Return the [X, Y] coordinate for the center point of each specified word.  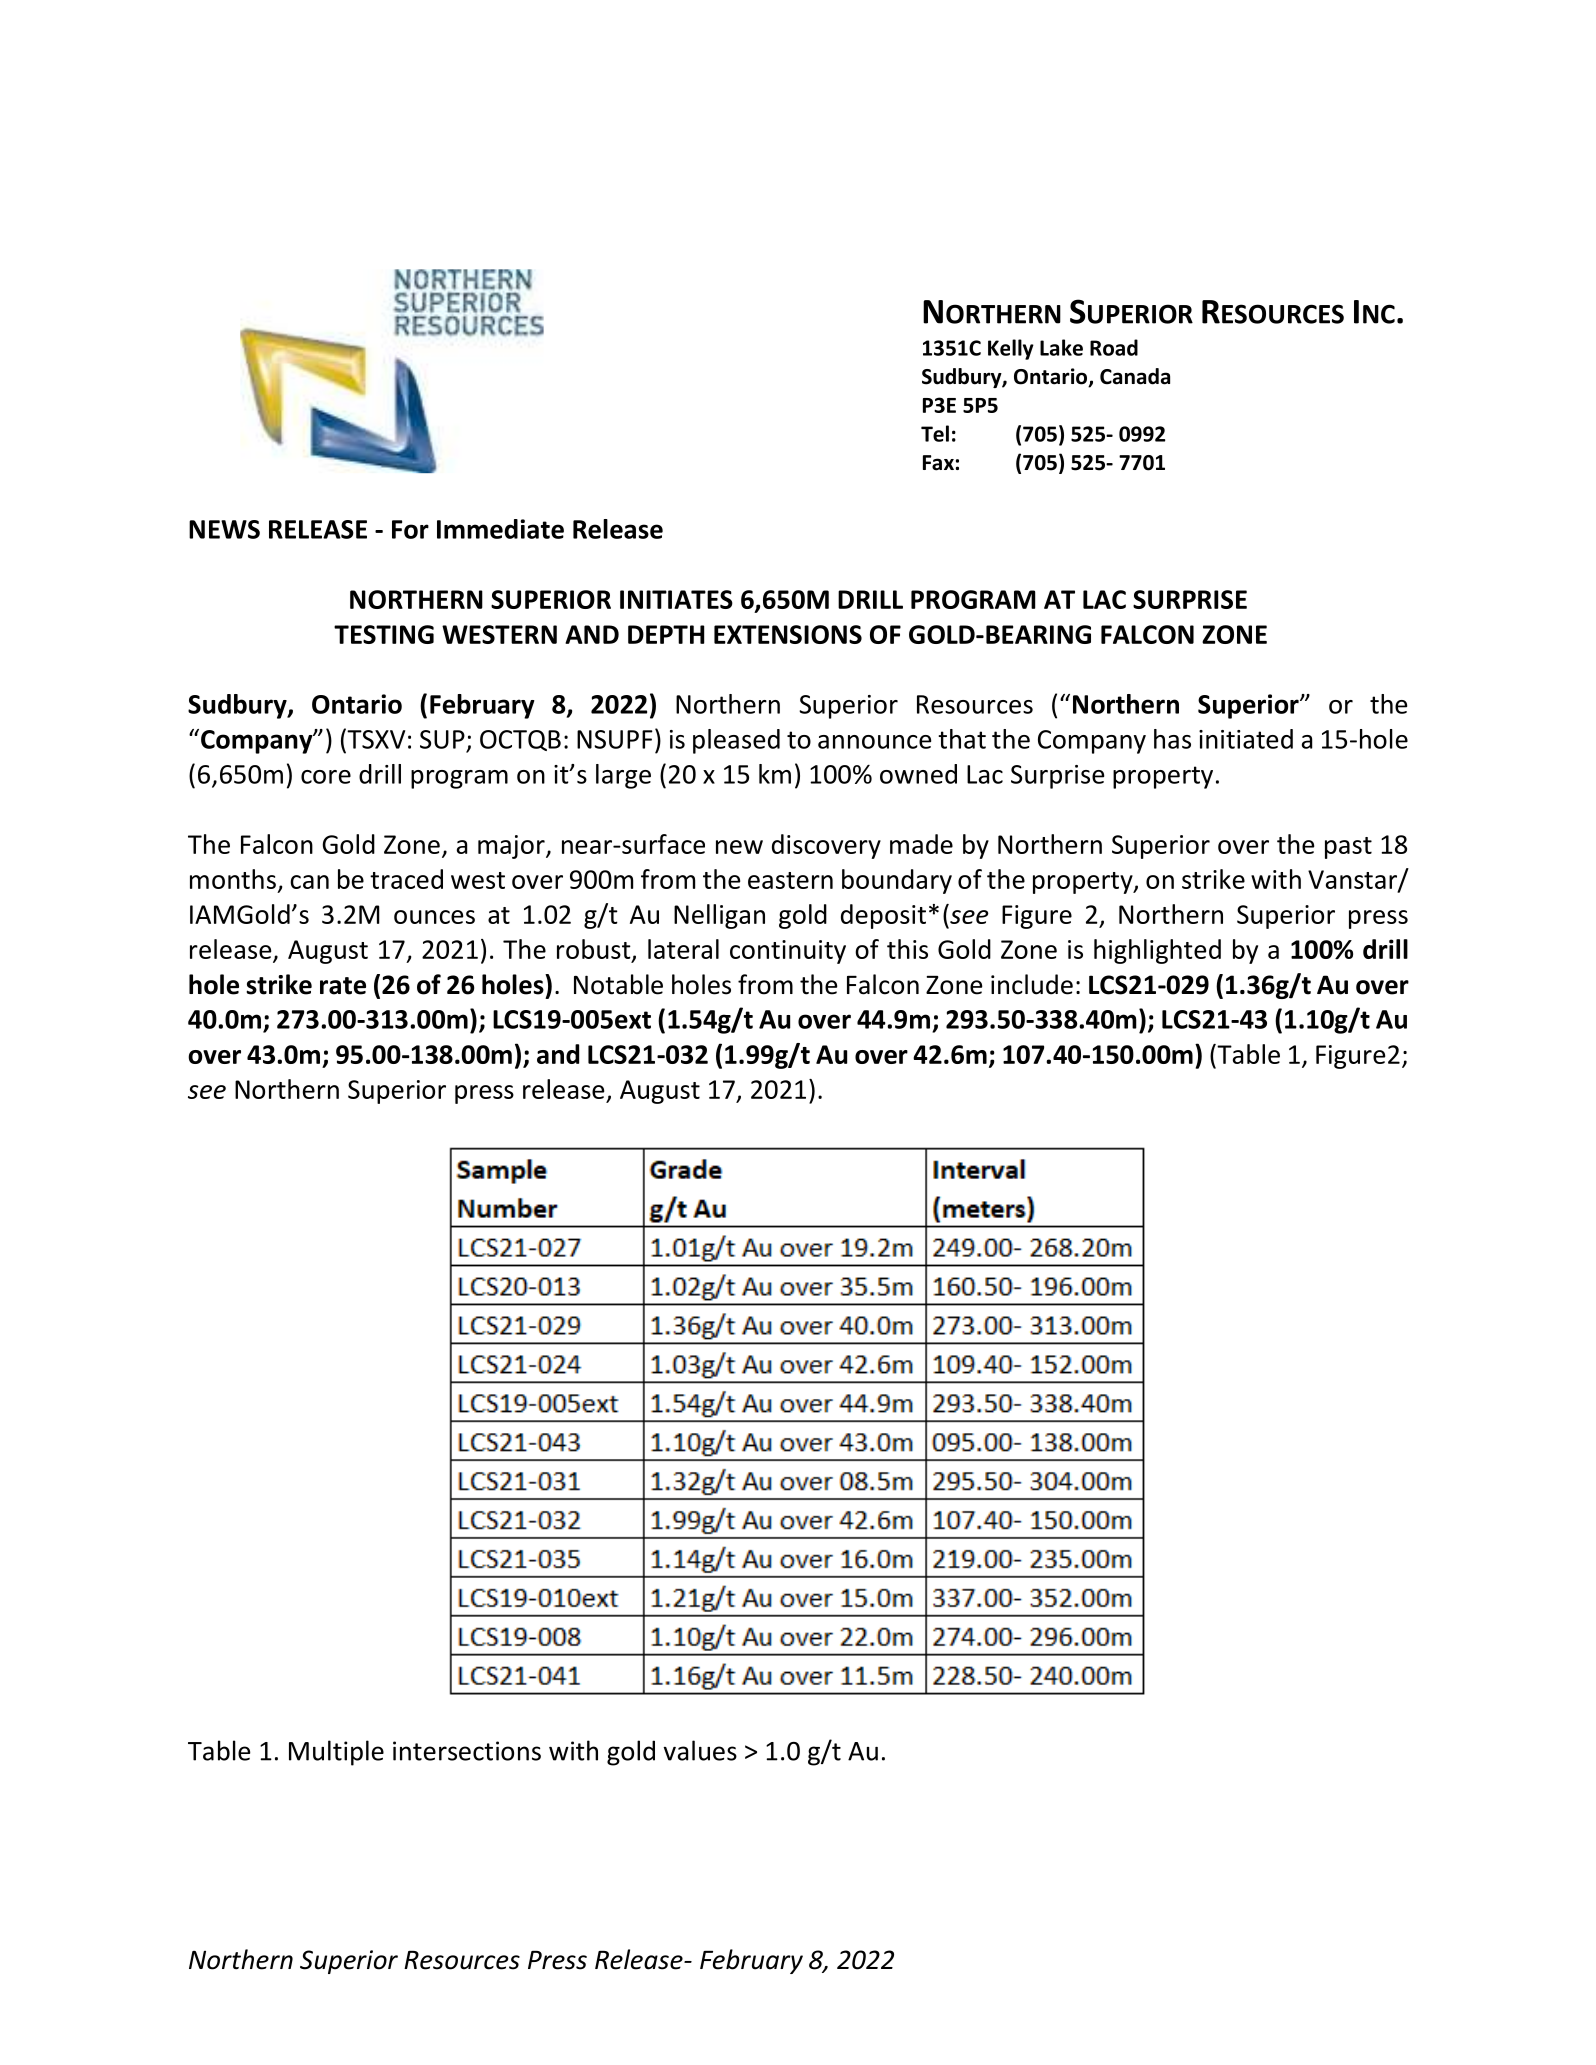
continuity [788, 952]
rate [343, 986]
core [326, 777]
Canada [1135, 376]
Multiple [336, 1753]
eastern [790, 880]
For [410, 529]
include [1032, 984]
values [700, 1750]
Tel [935, 433]
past [1348, 848]
